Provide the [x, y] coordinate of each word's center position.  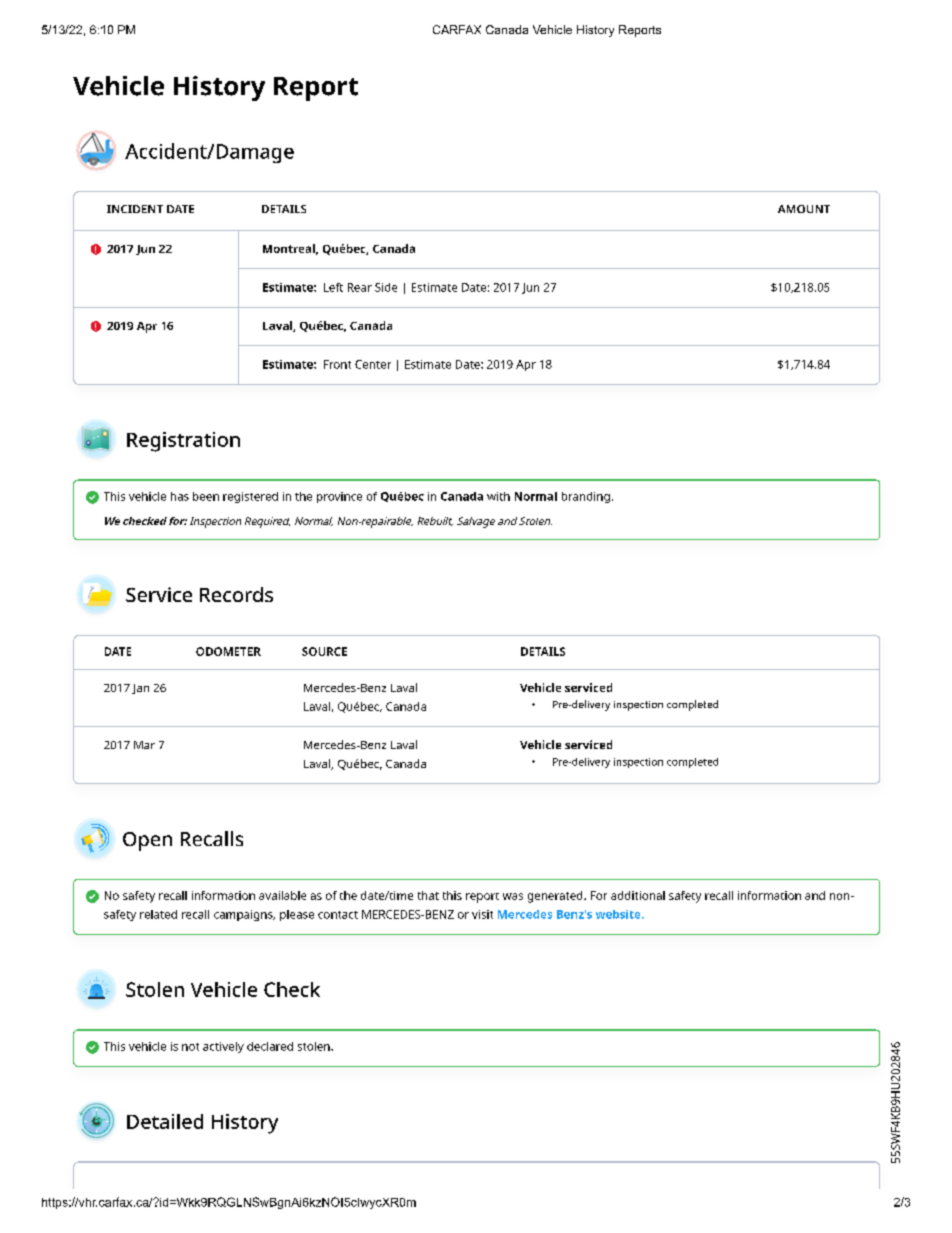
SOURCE [324, 651]
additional [638, 895]
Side [386, 287]
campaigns [244, 915]
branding [586, 497]
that [428, 895]
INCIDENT [135, 209]
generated [556, 897]
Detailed [165, 1121]
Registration [183, 442]
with [498, 496]
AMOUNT [804, 209]
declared [270, 1046]
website [619, 914]
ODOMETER [228, 651]
